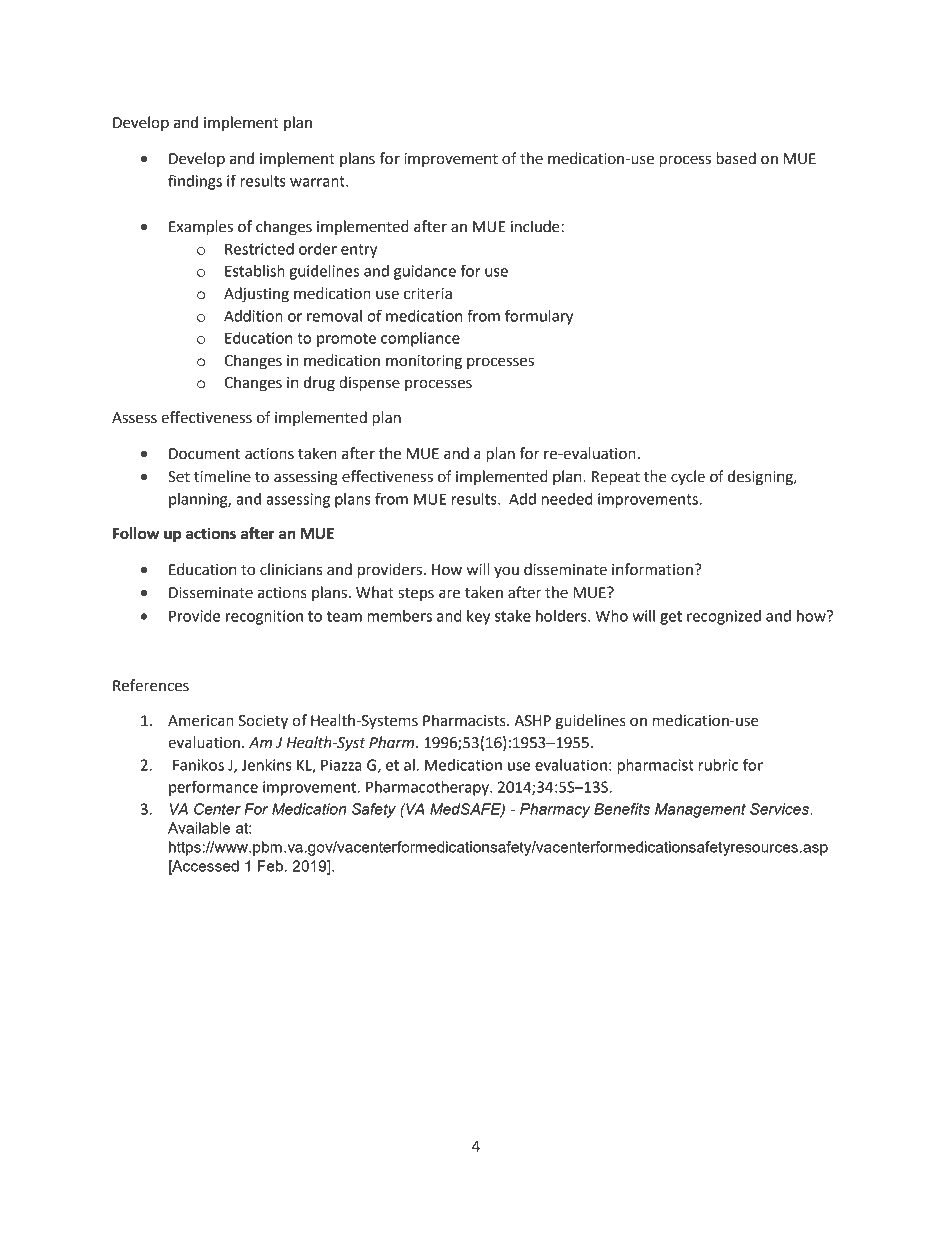  Describe the element at coordinates (736, 158) in the screenshot. I see `based` at that location.
